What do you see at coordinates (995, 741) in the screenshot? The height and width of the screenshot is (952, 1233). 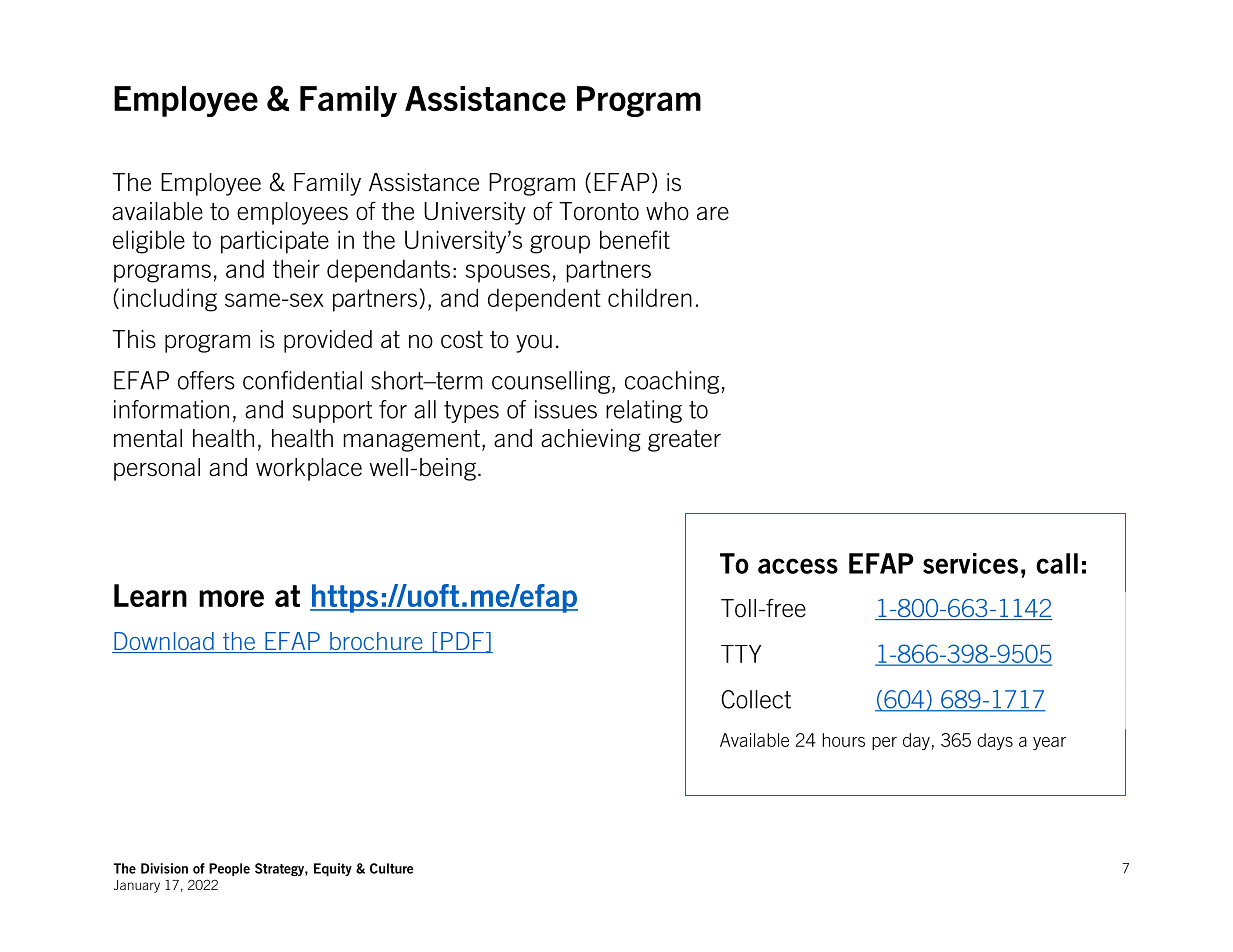 I see `days` at bounding box center [995, 741].
